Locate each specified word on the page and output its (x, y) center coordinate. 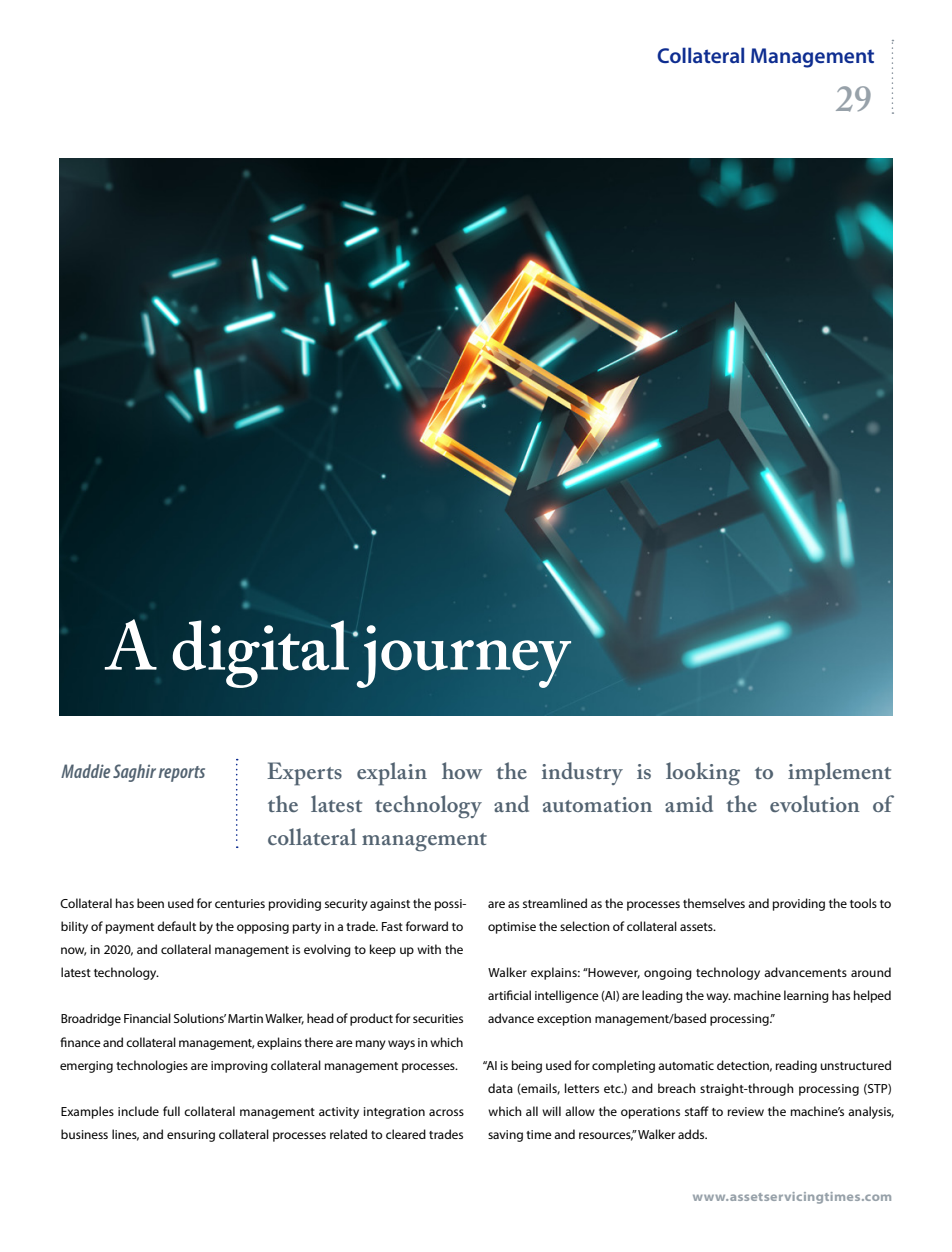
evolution (815, 803)
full (171, 1111)
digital (261, 654)
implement (839, 774)
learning (806, 996)
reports (182, 774)
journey (462, 656)
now (73, 951)
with (429, 949)
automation (597, 804)
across (446, 1112)
